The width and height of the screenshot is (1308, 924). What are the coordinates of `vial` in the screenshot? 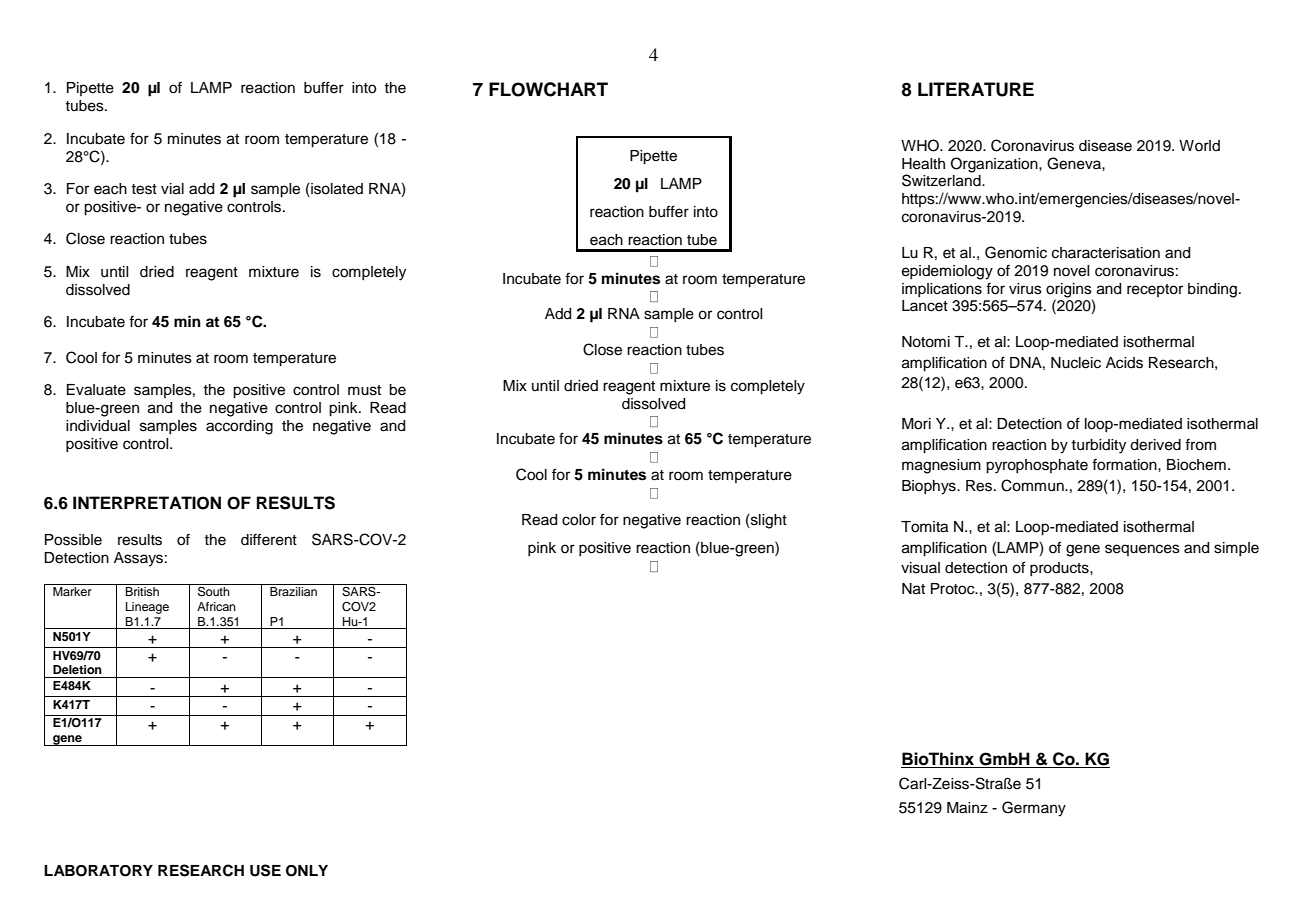 It's located at (172, 189).
